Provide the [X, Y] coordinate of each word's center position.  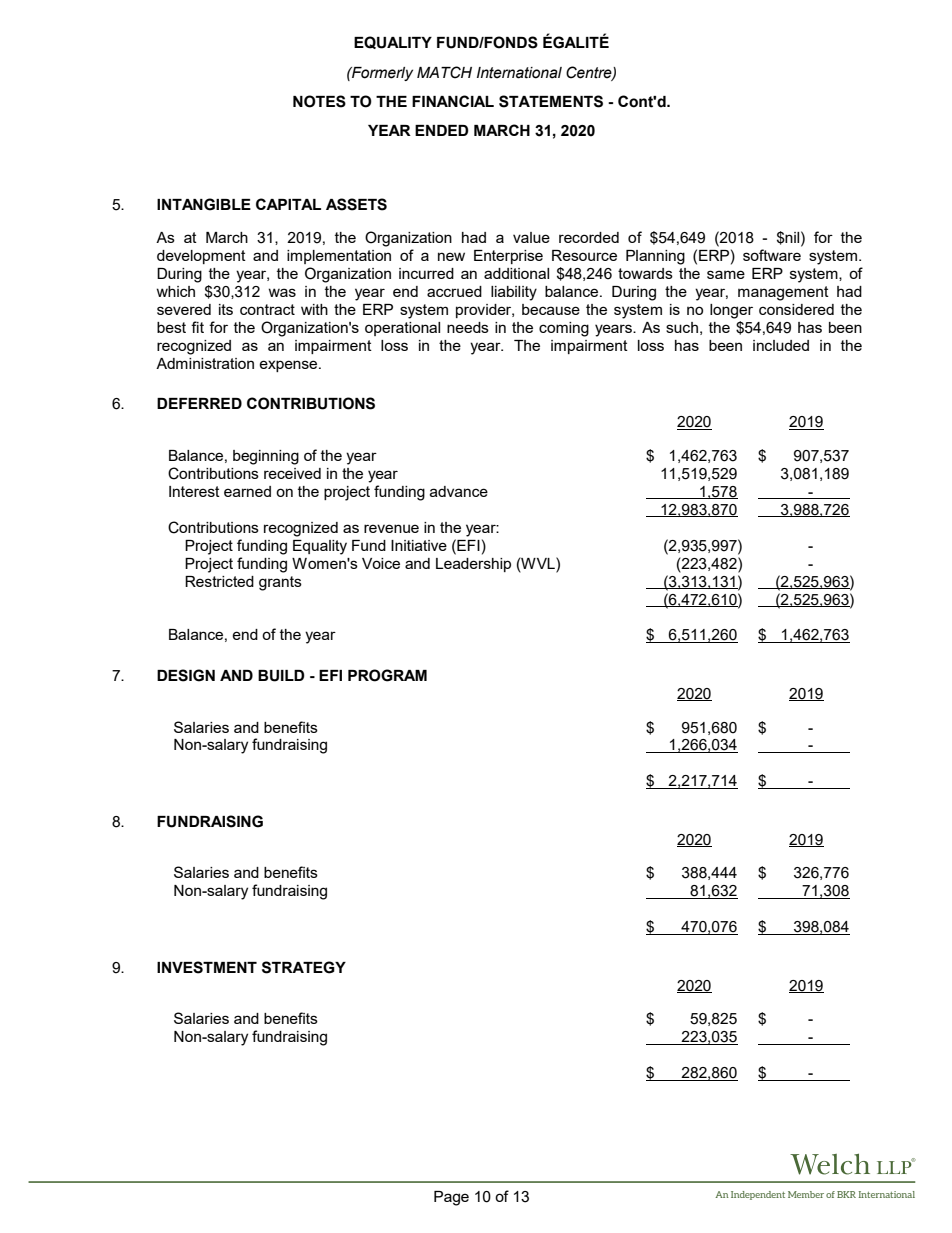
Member [806, 1194]
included [781, 345]
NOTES [319, 101]
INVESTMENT [207, 967]
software [772, 255]
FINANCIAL [453, 101]
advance [459, 491]
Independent [758, 1195]
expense [289, 366]
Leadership [473, 565]
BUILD [281, 676]
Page [451, 1198]
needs [468, 327]
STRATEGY [304, 967]
